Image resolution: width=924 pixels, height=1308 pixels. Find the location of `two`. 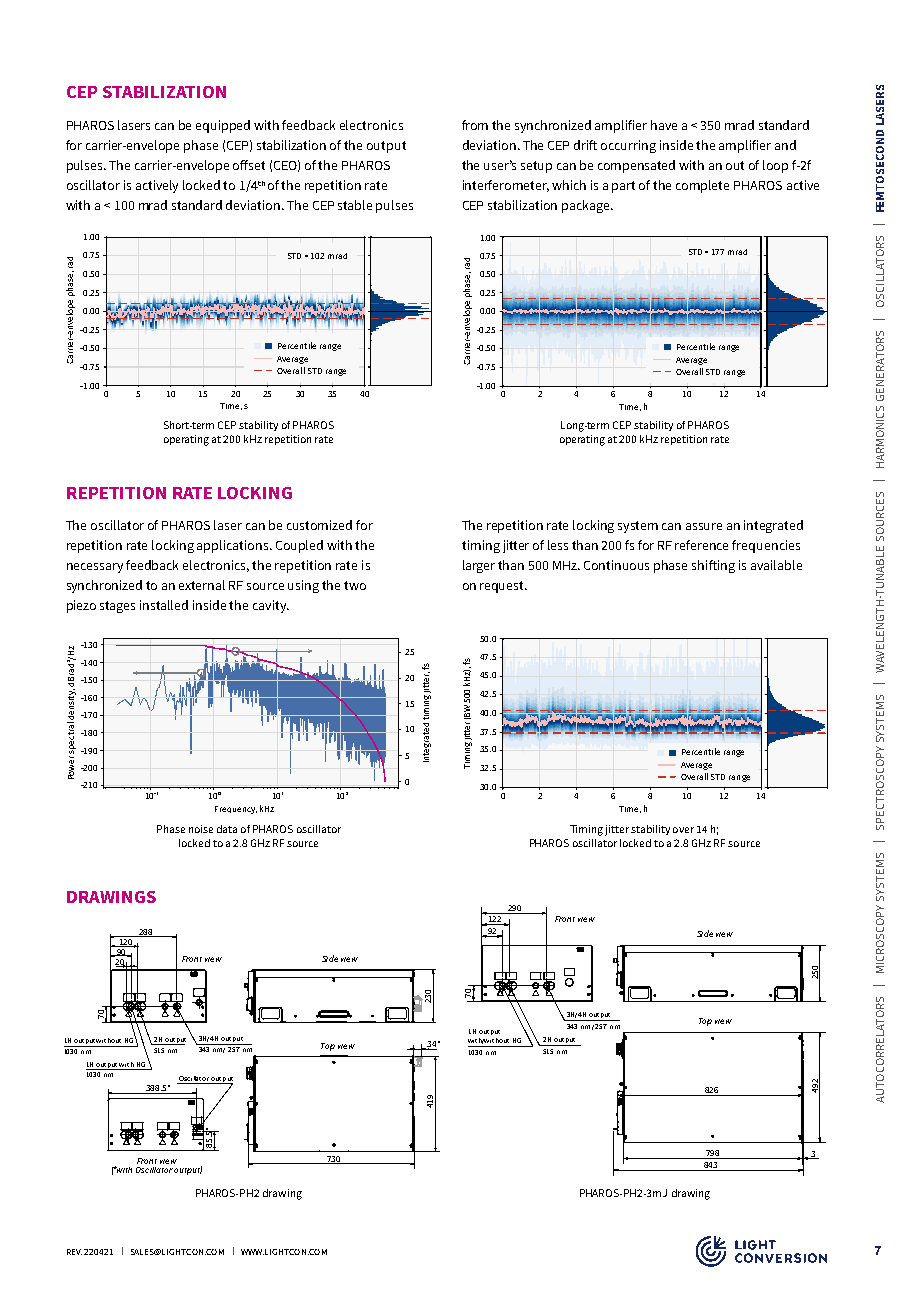

two is located at coordinates (355, 585).
